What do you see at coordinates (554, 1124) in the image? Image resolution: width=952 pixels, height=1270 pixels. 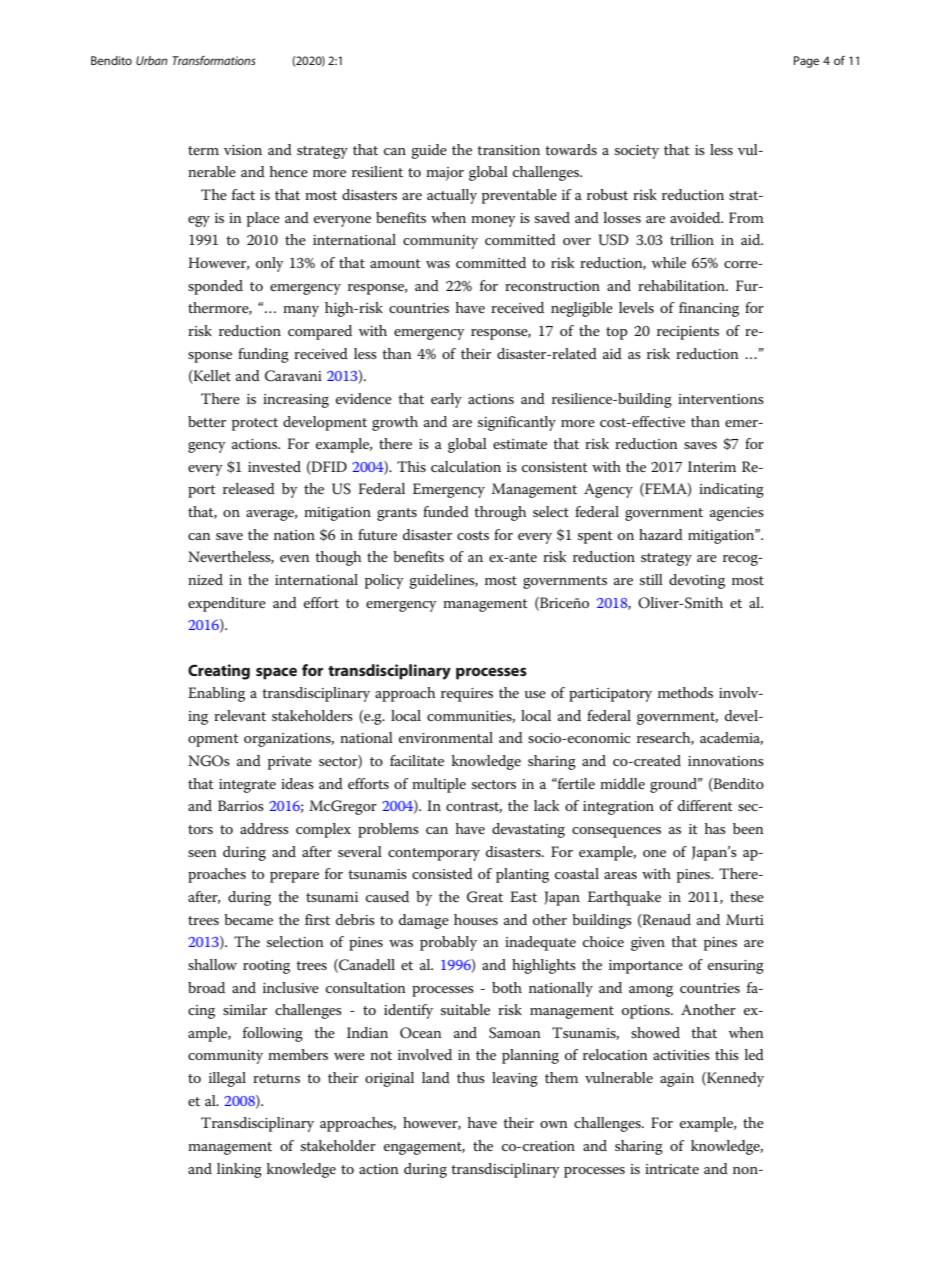 I see `own` at bounding box center [554, 1124].
